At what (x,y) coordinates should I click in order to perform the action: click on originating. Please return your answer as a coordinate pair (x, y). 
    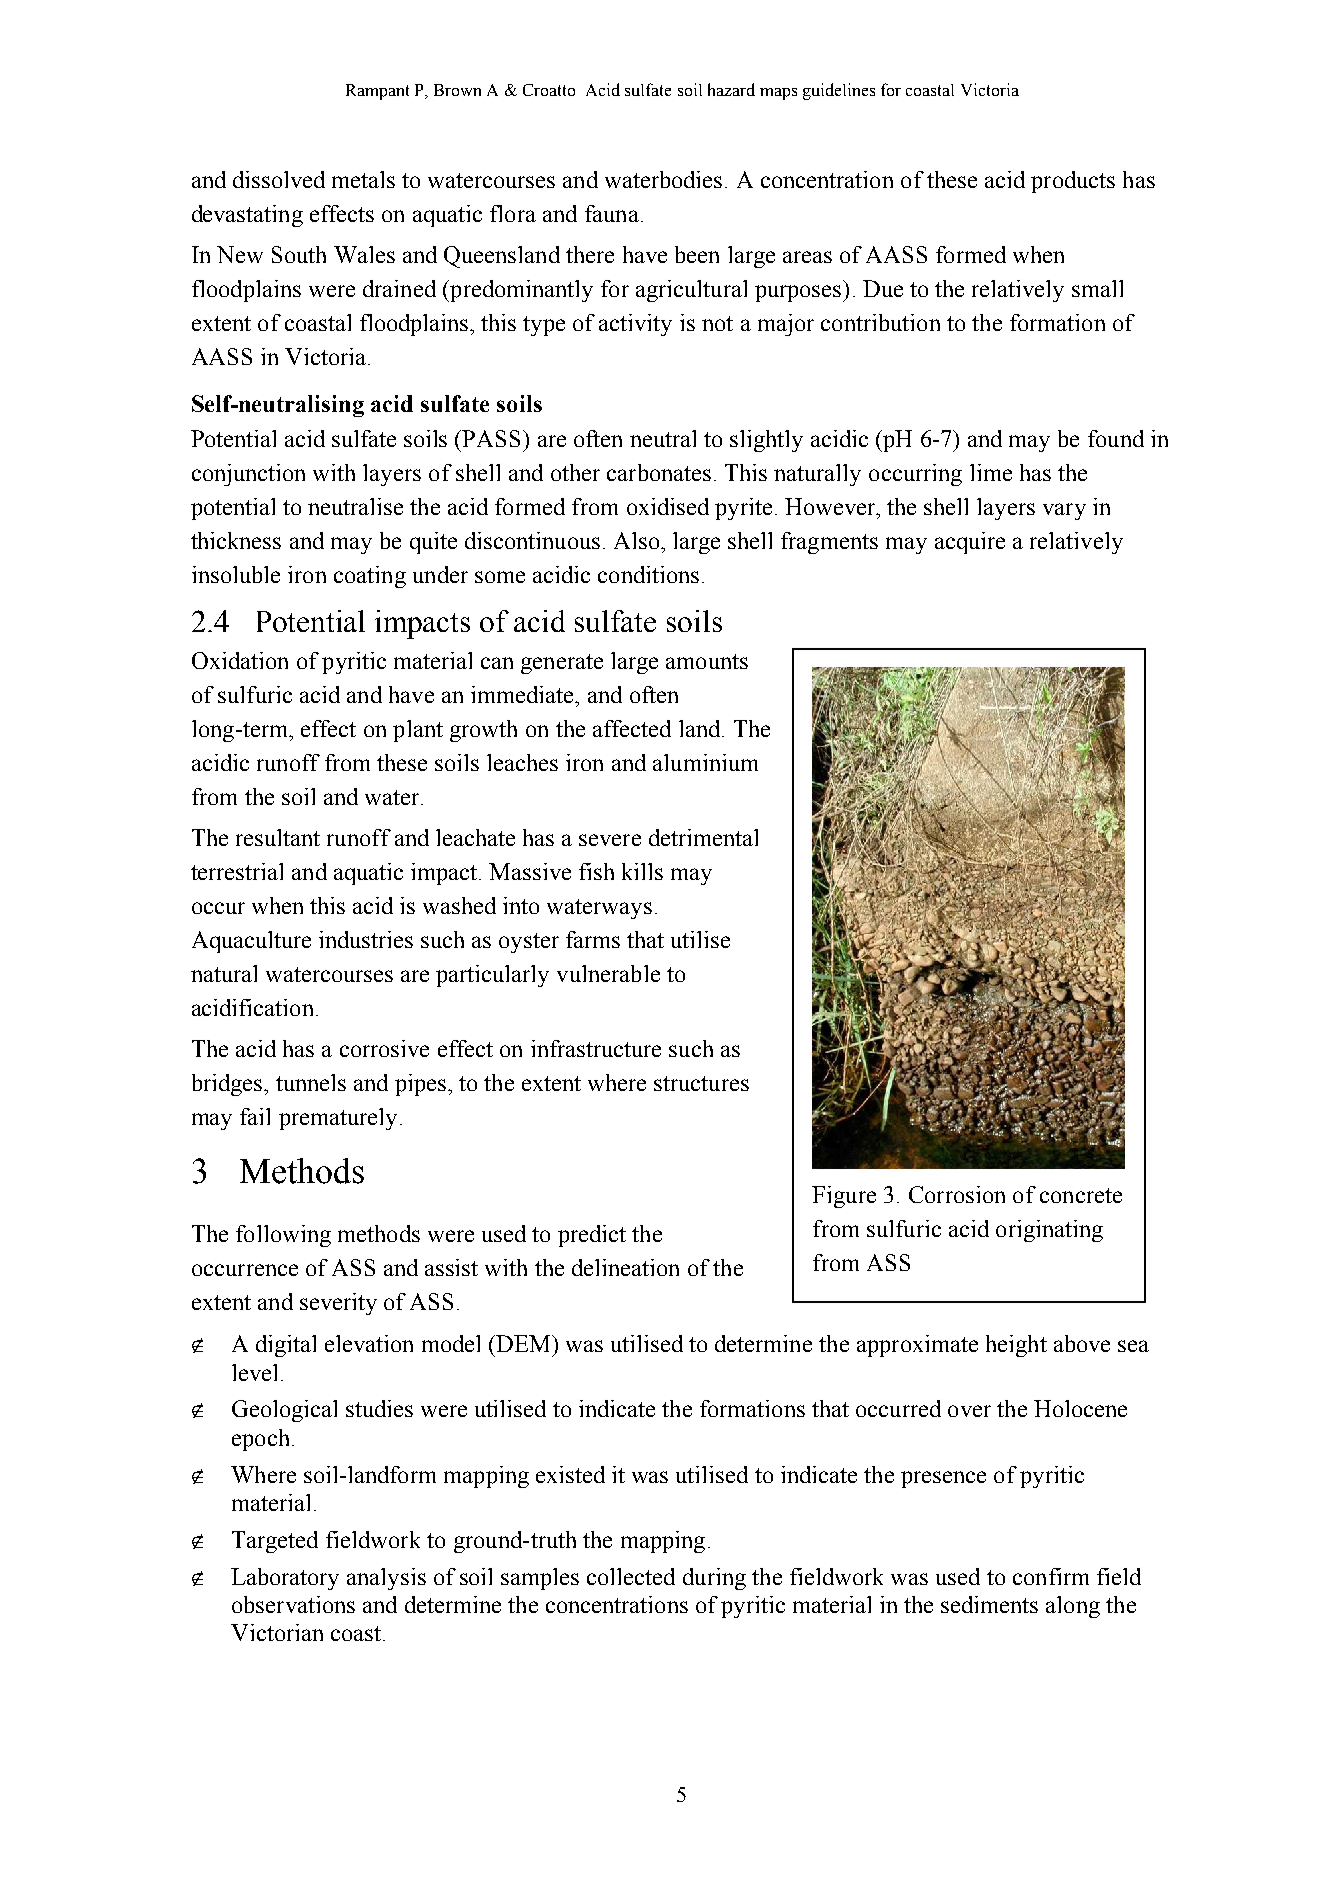
    Looking at the image, I should click on (1049, 1231).
